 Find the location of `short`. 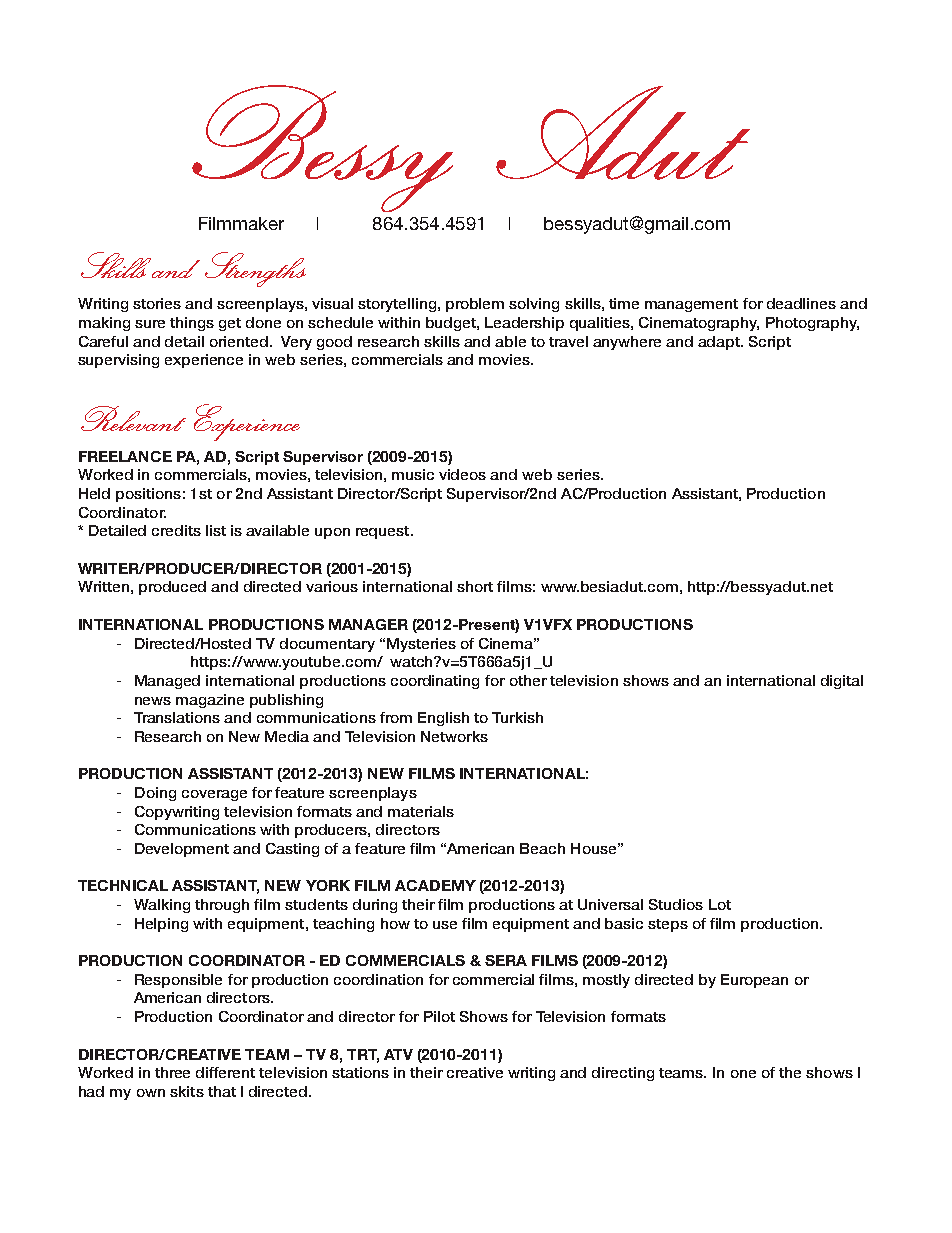

short is located at coordinates (475, 586).
